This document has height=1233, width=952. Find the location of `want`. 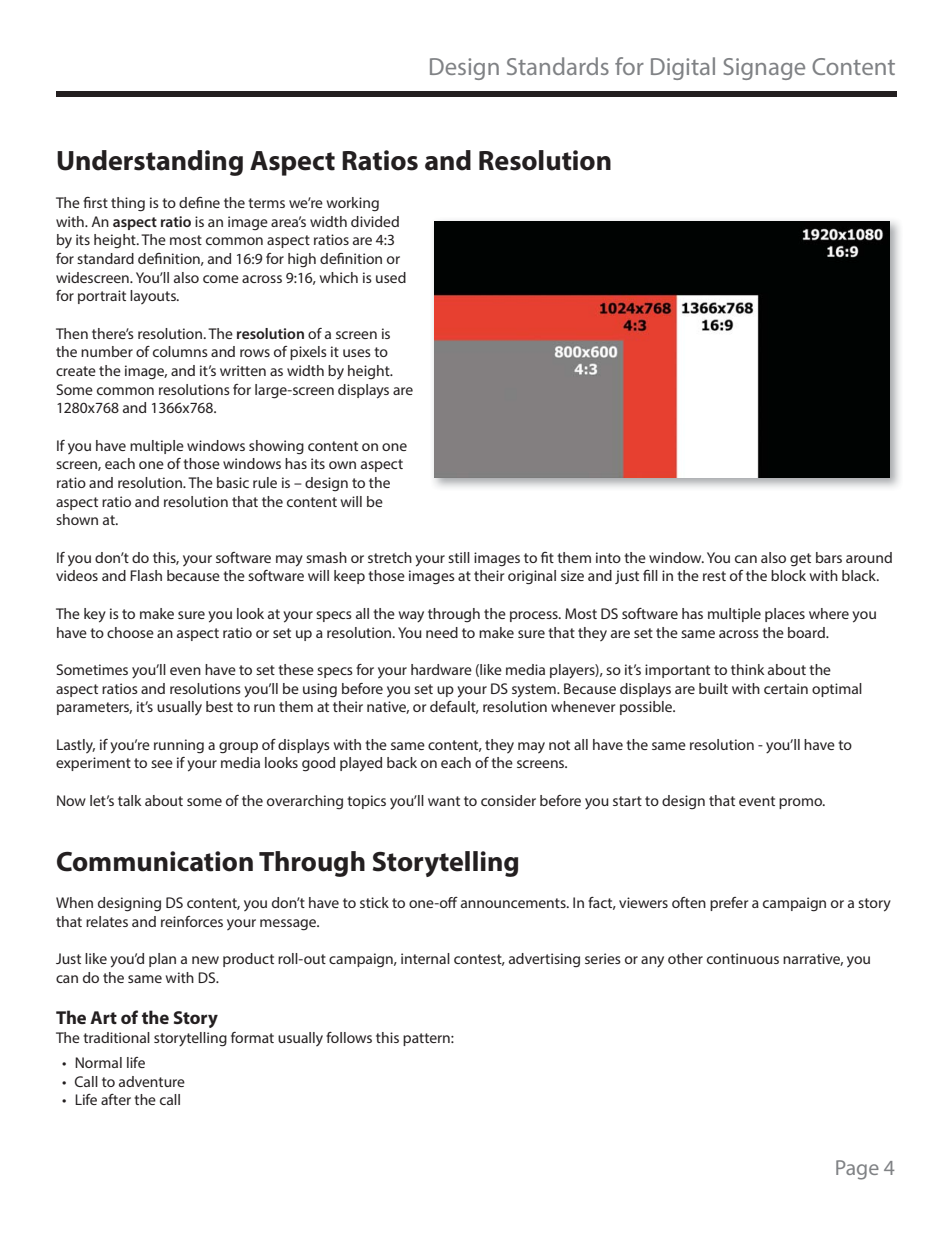

want is located at coordinates (444, 801).
